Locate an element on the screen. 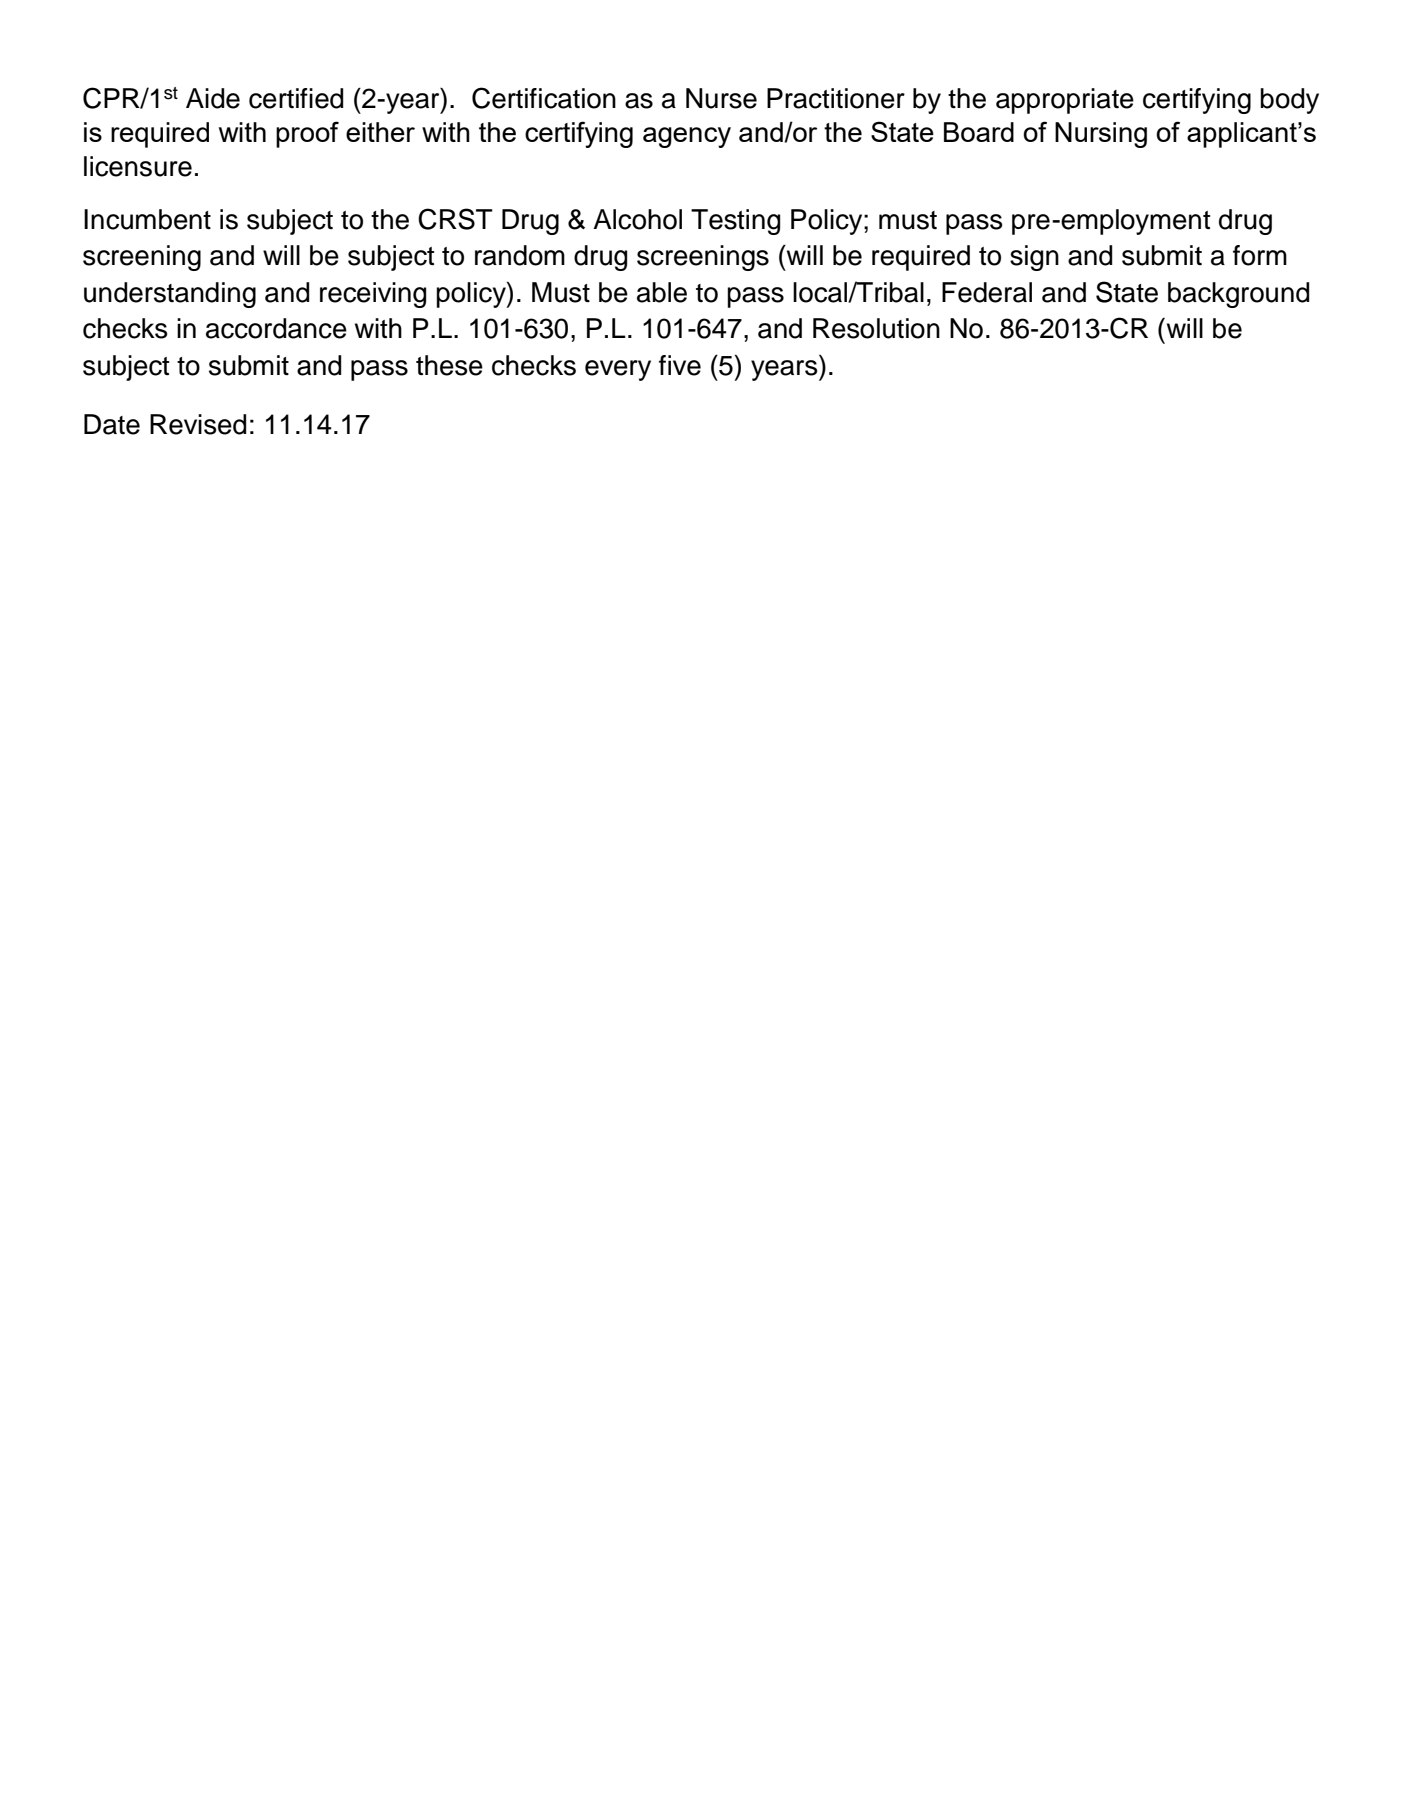  understanding is located at coordinates (170, 295).
